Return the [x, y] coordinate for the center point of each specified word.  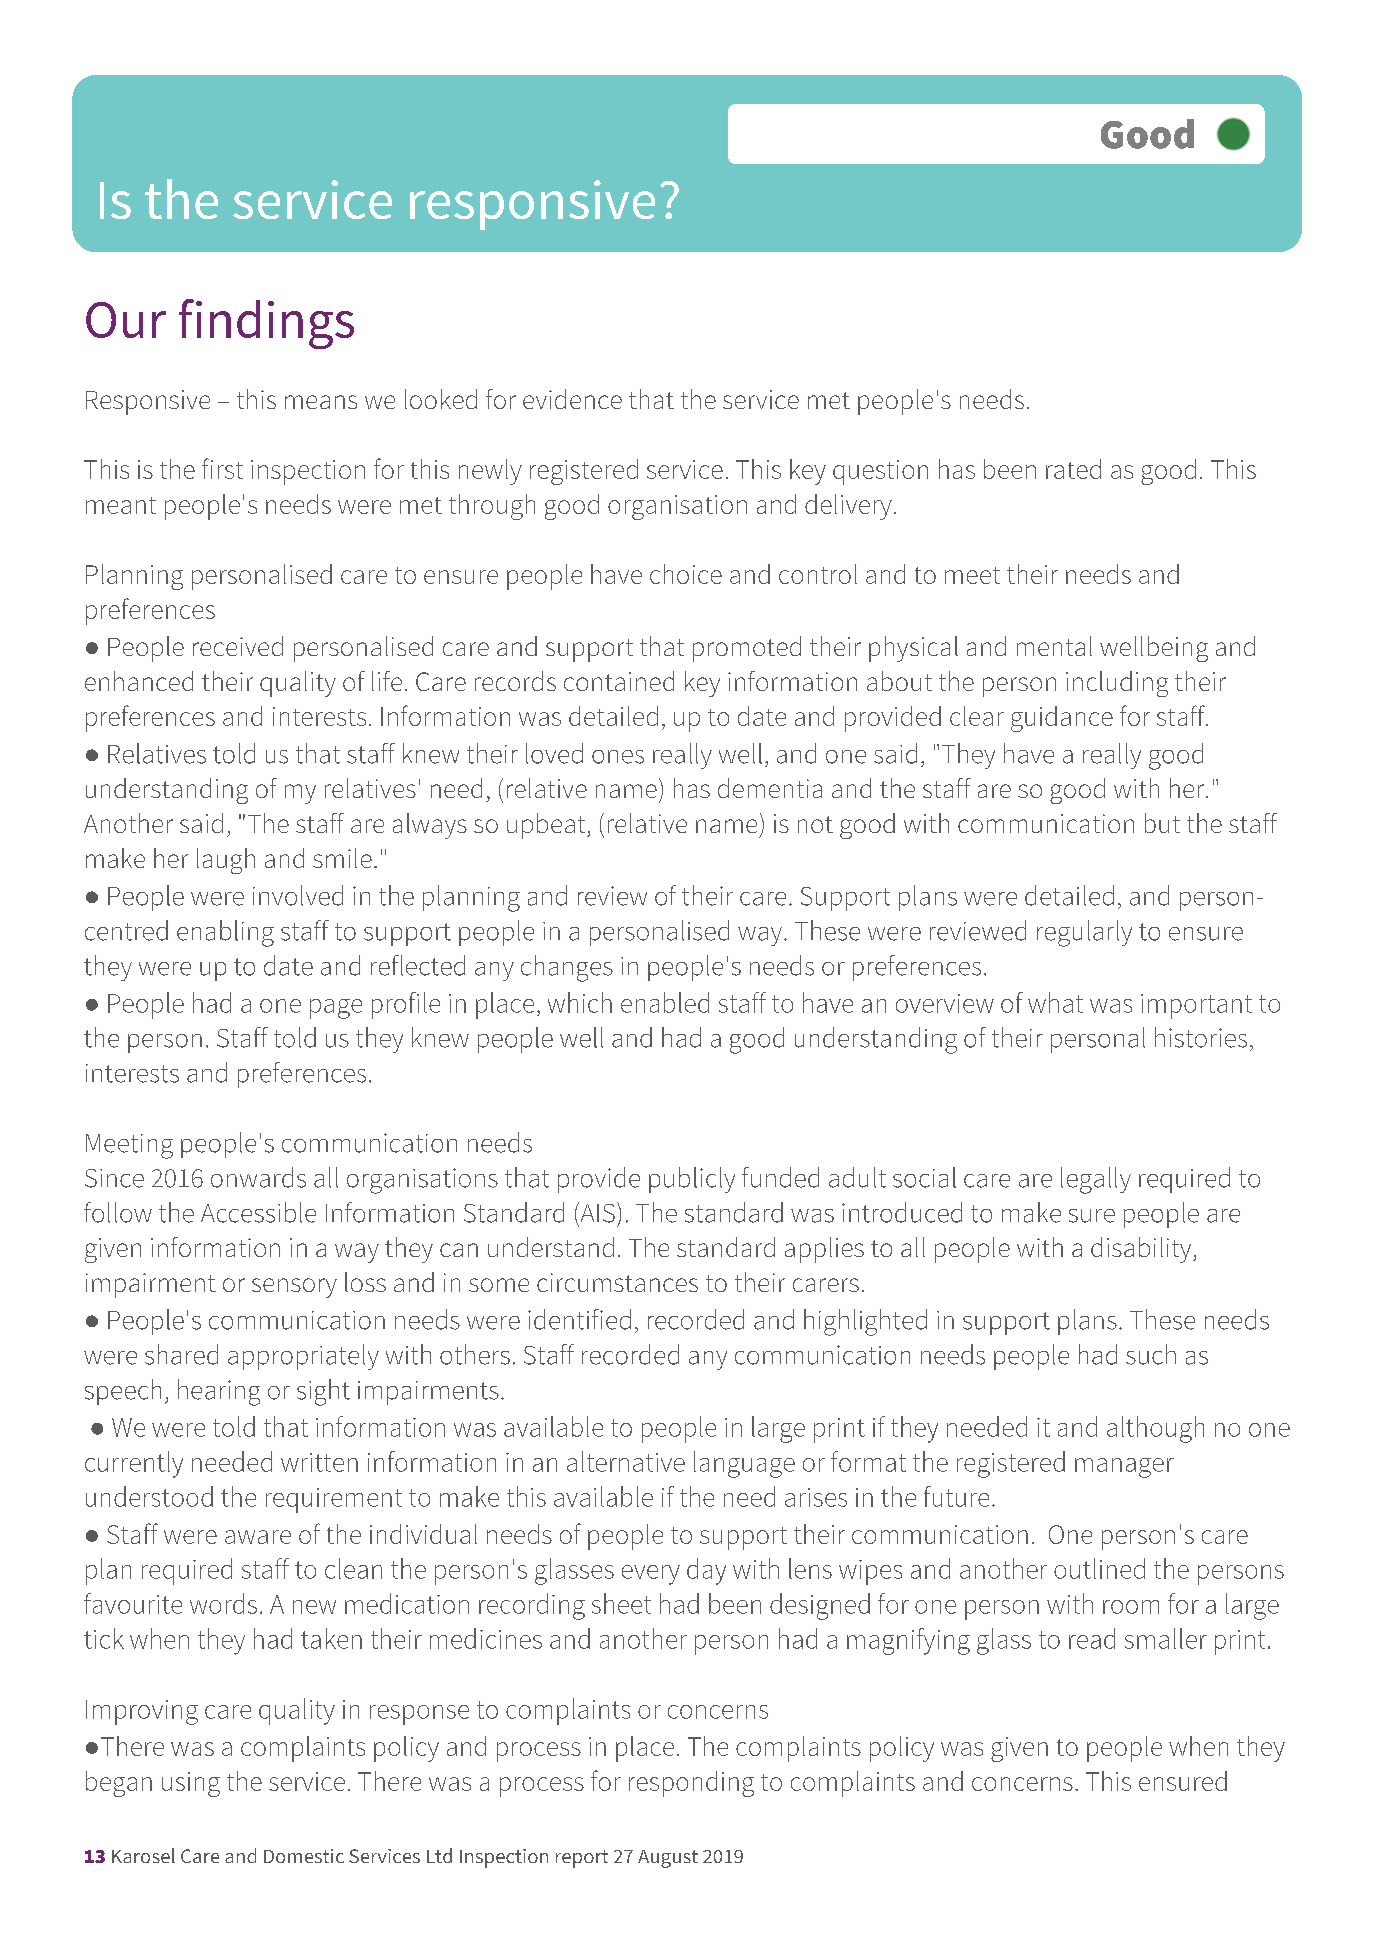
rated [1073, 469]
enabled [665, 1002]
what [1055, 1002]
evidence [572, 399]
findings [266, 324]
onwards [258, 1177]
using [191, 1784]
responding [691, 1784]
